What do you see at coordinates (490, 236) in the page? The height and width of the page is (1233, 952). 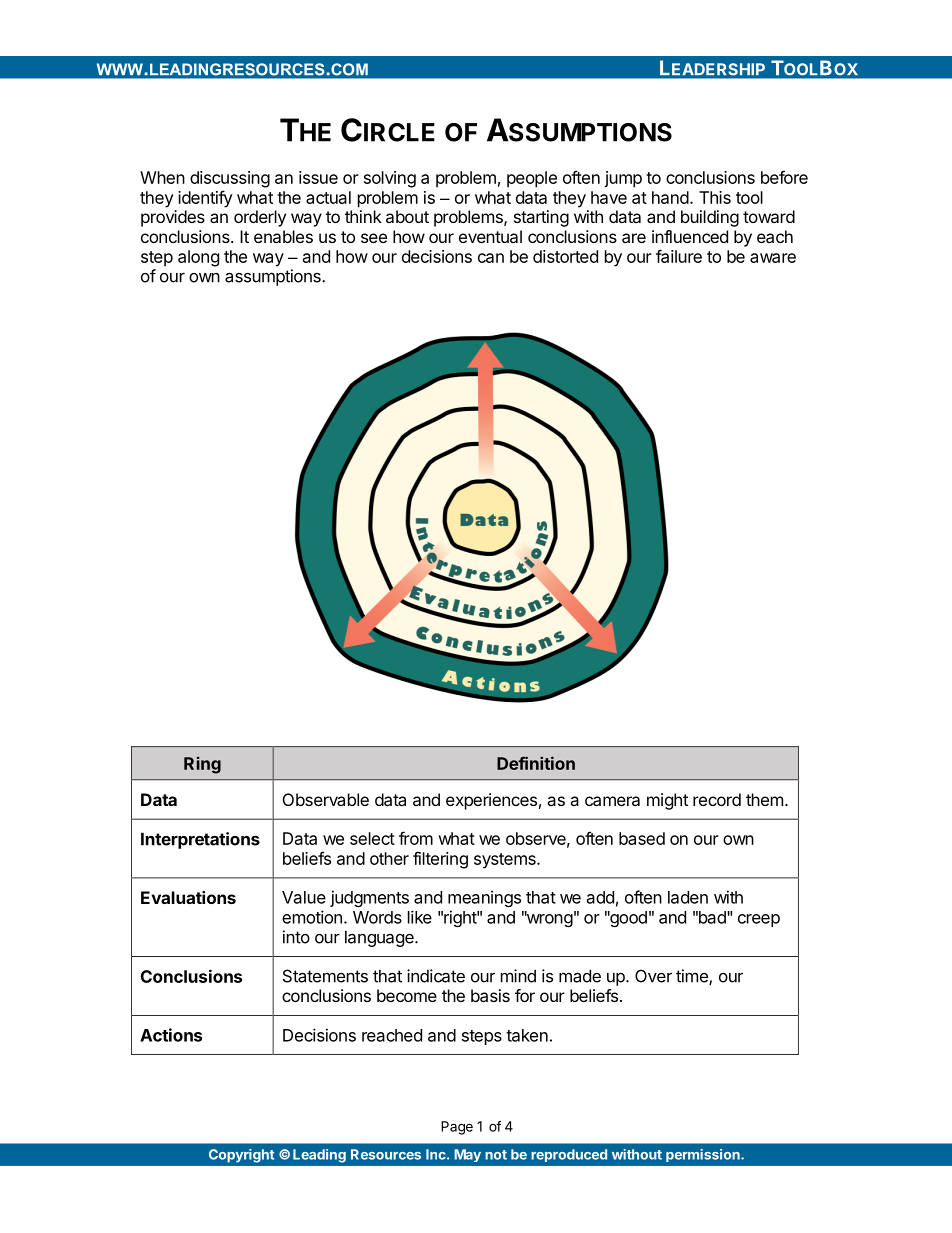 I see `eventual` at bounding box center [490, 236].
